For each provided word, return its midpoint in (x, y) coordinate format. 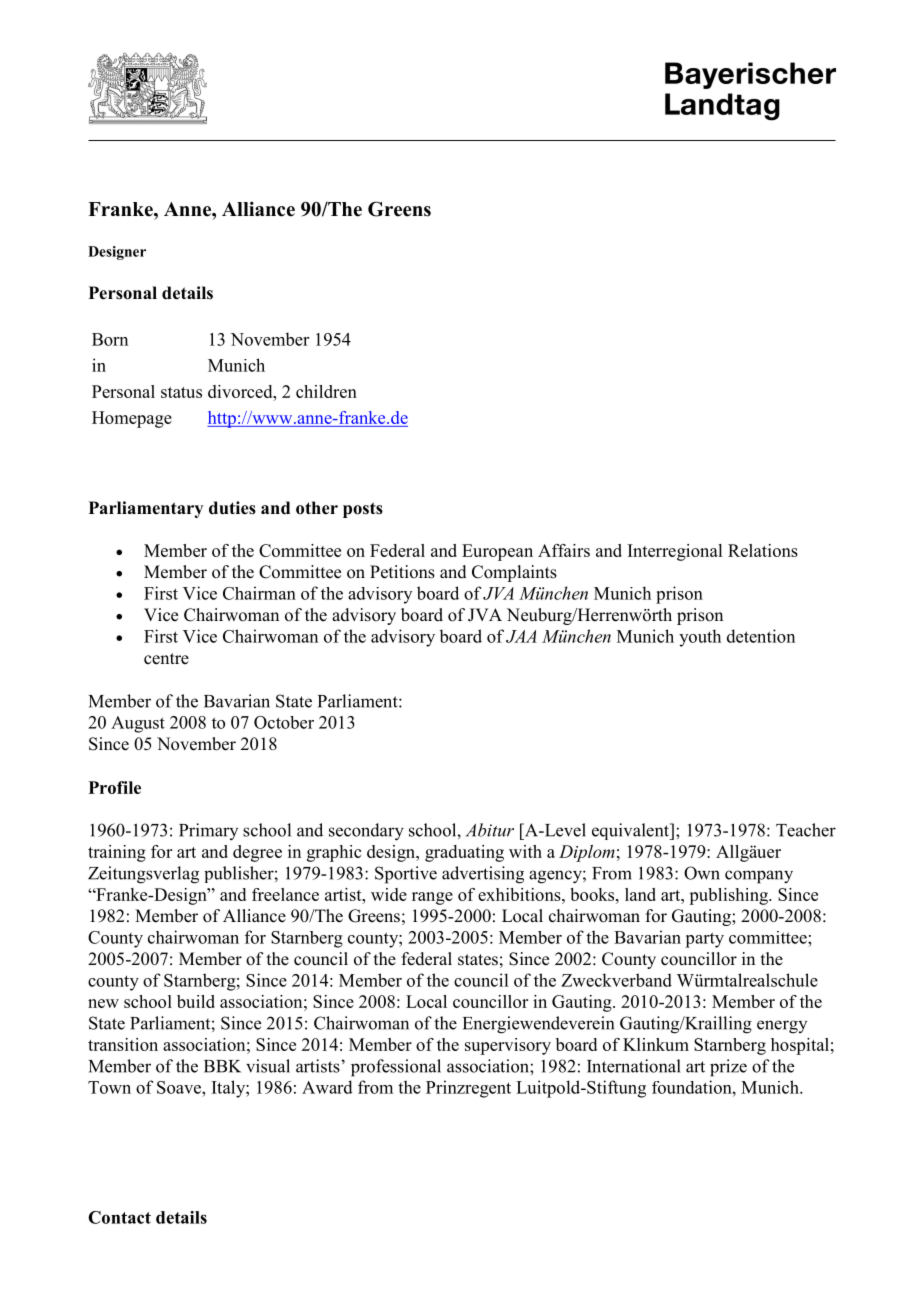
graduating (464, 853)
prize (728, 1068)
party (704, 940)
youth (700, 638)
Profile (115, 787)
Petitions (402, 572)
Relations (763, 550)
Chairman (259, 593)
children (326, 391)
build (196, 1001)
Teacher (806, 830)
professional (396, 1068)
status (181, 392)
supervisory (508, 1046)
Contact (119, 1217)
